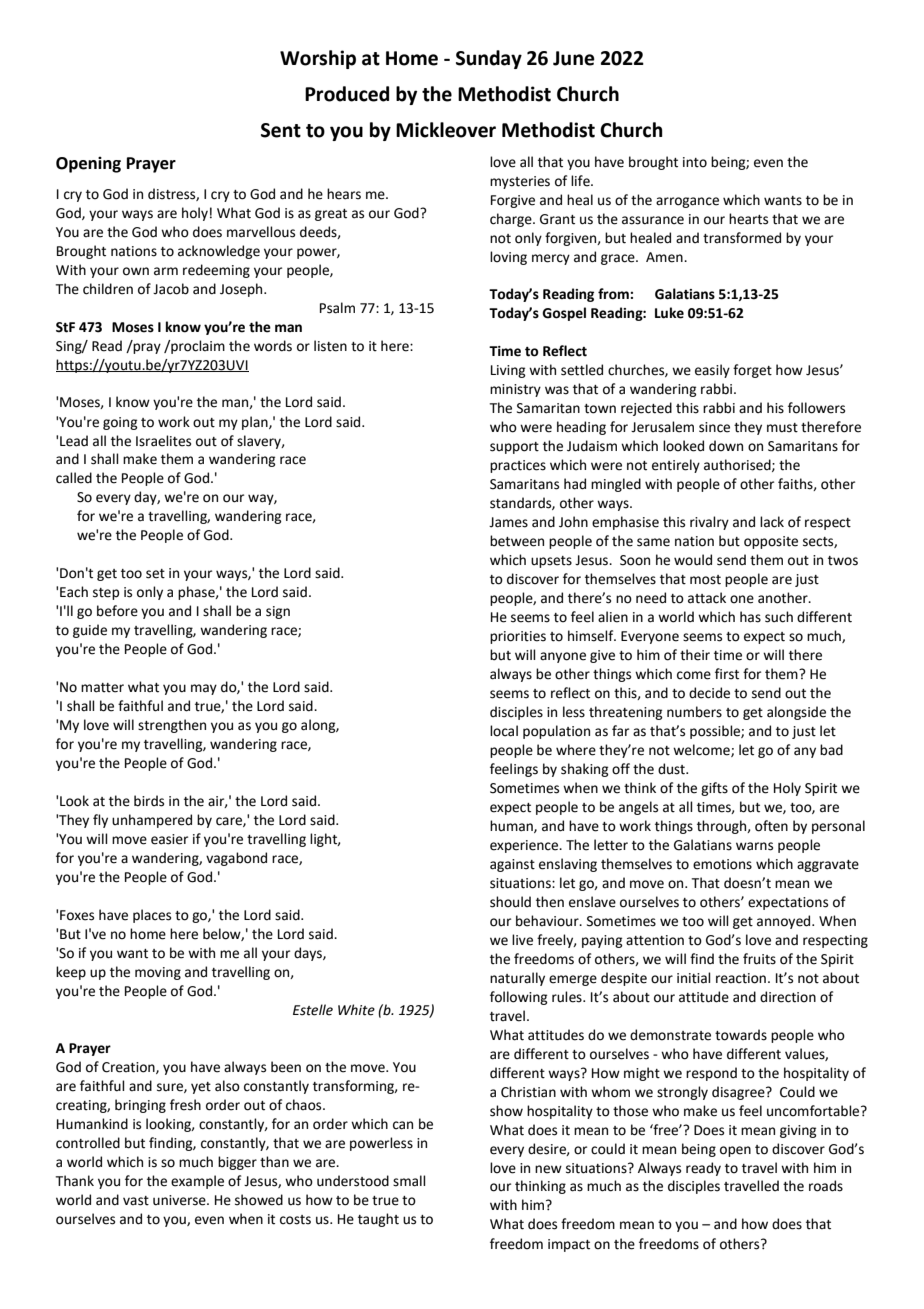  What do you see at coordinates (726, 446) in the screenshot?
I see `down` at bounding box center [726, 446].
